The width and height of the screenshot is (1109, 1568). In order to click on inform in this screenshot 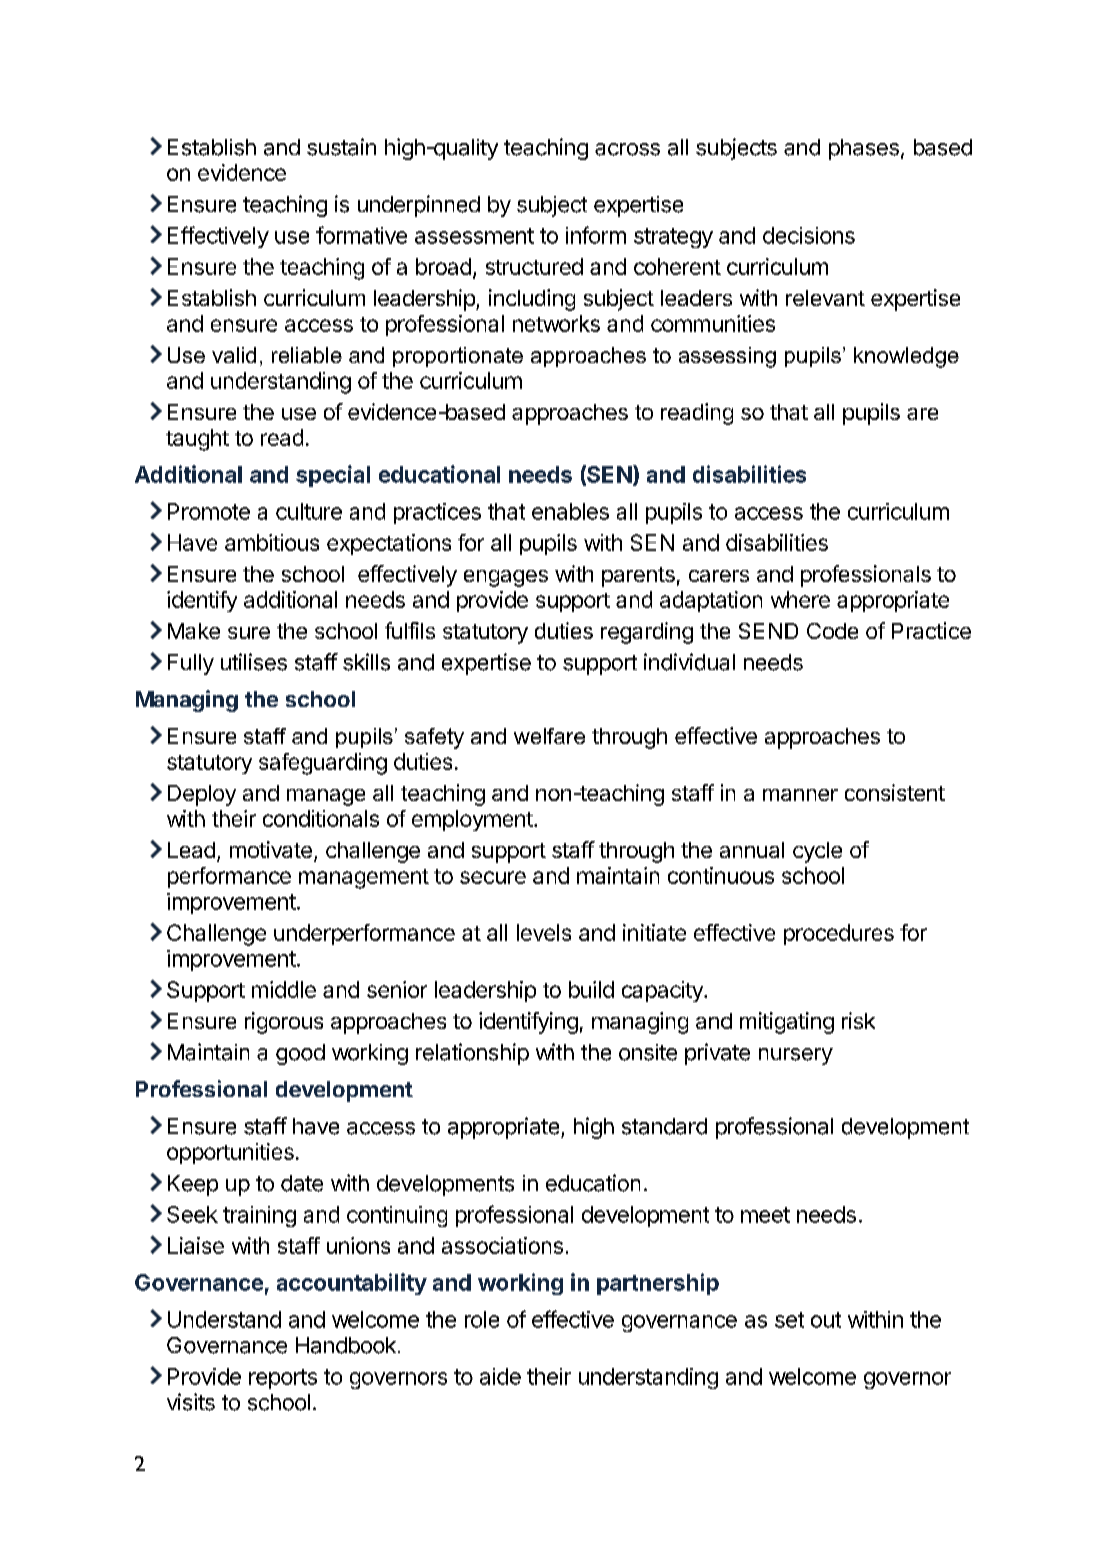, I will do `click(596, 235)`.
